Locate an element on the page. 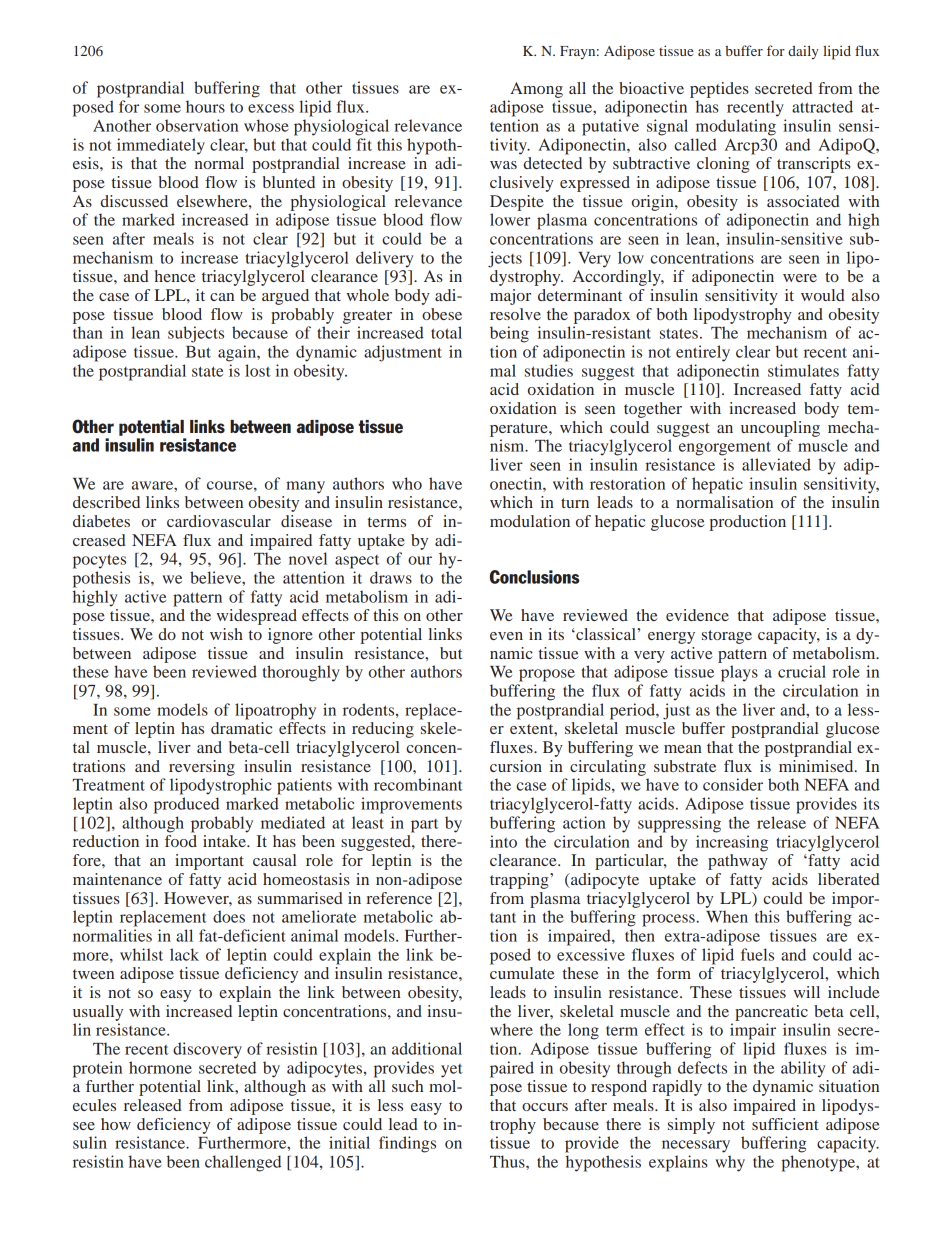 The image size is (952, 1257). turn is located at coordinates (575, 503).
